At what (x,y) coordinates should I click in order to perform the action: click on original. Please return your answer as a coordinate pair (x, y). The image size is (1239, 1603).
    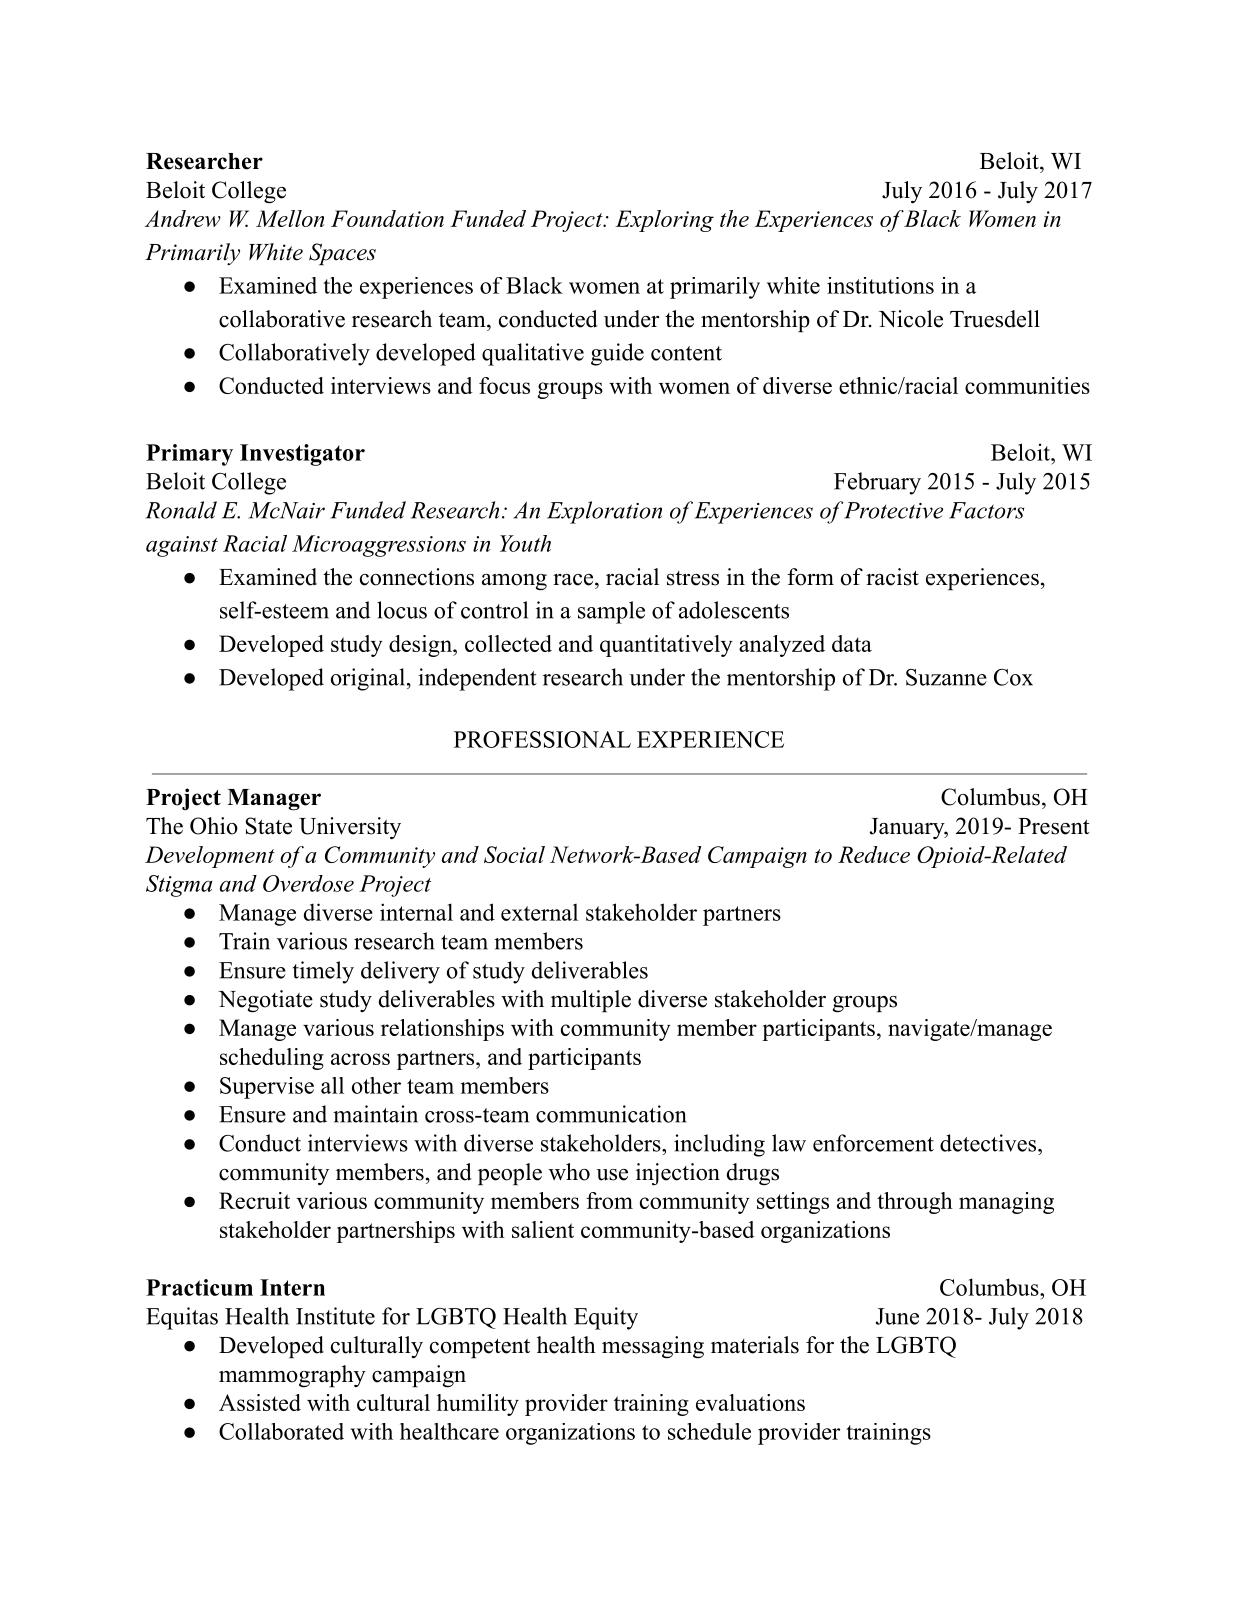
    Looking at the image, I should click on (368, 679).
